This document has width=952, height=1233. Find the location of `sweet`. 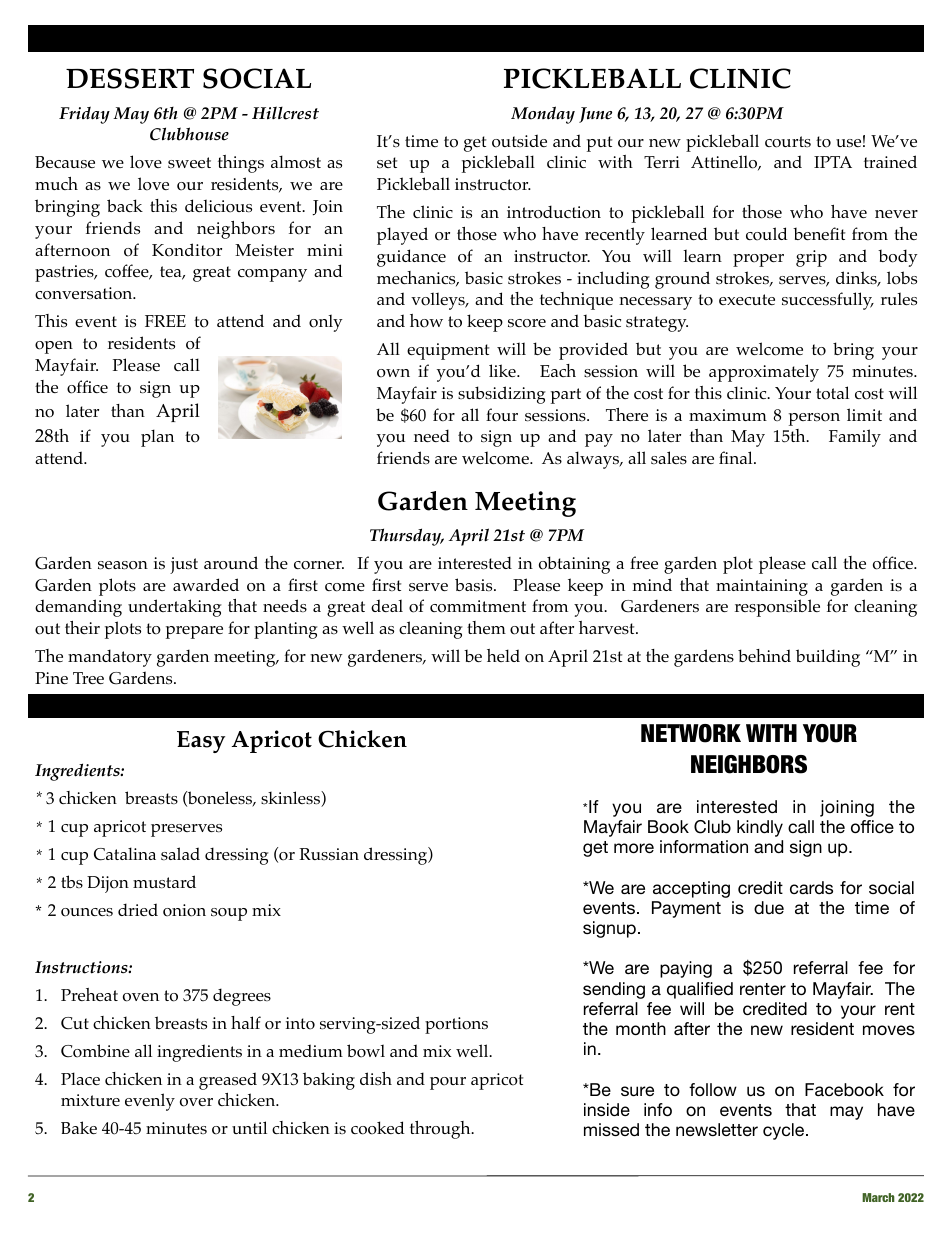

sweet is located at coordinates (189, 162).
